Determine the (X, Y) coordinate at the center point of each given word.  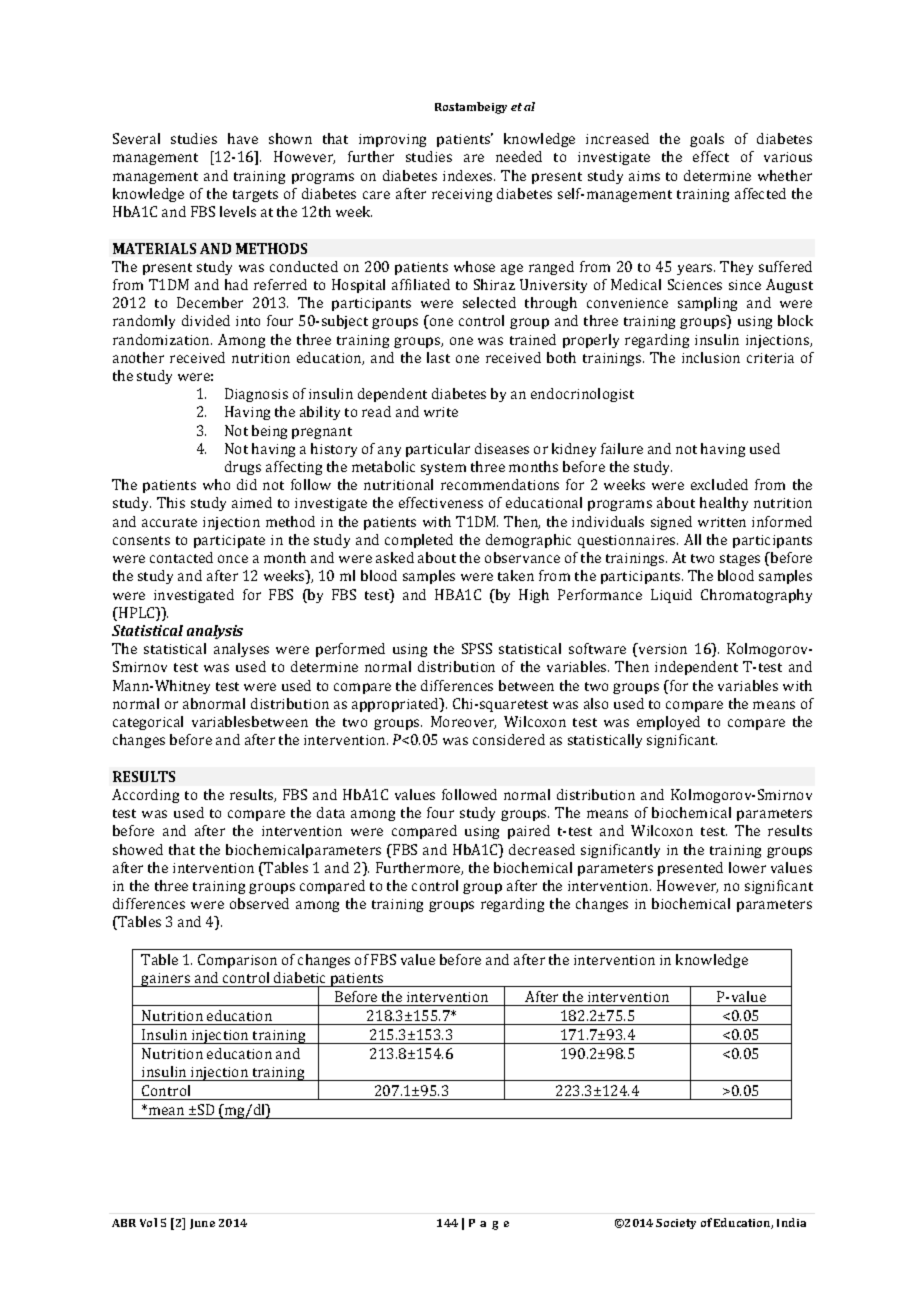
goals (707, 140)
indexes (469, 175)
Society (676, 1224)
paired (529, 832)
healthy (724, 504)
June (202, 1224)
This (171, 502)
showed (138, 849)
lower (747, 867)
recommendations (500, 484)
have (243, 138)
